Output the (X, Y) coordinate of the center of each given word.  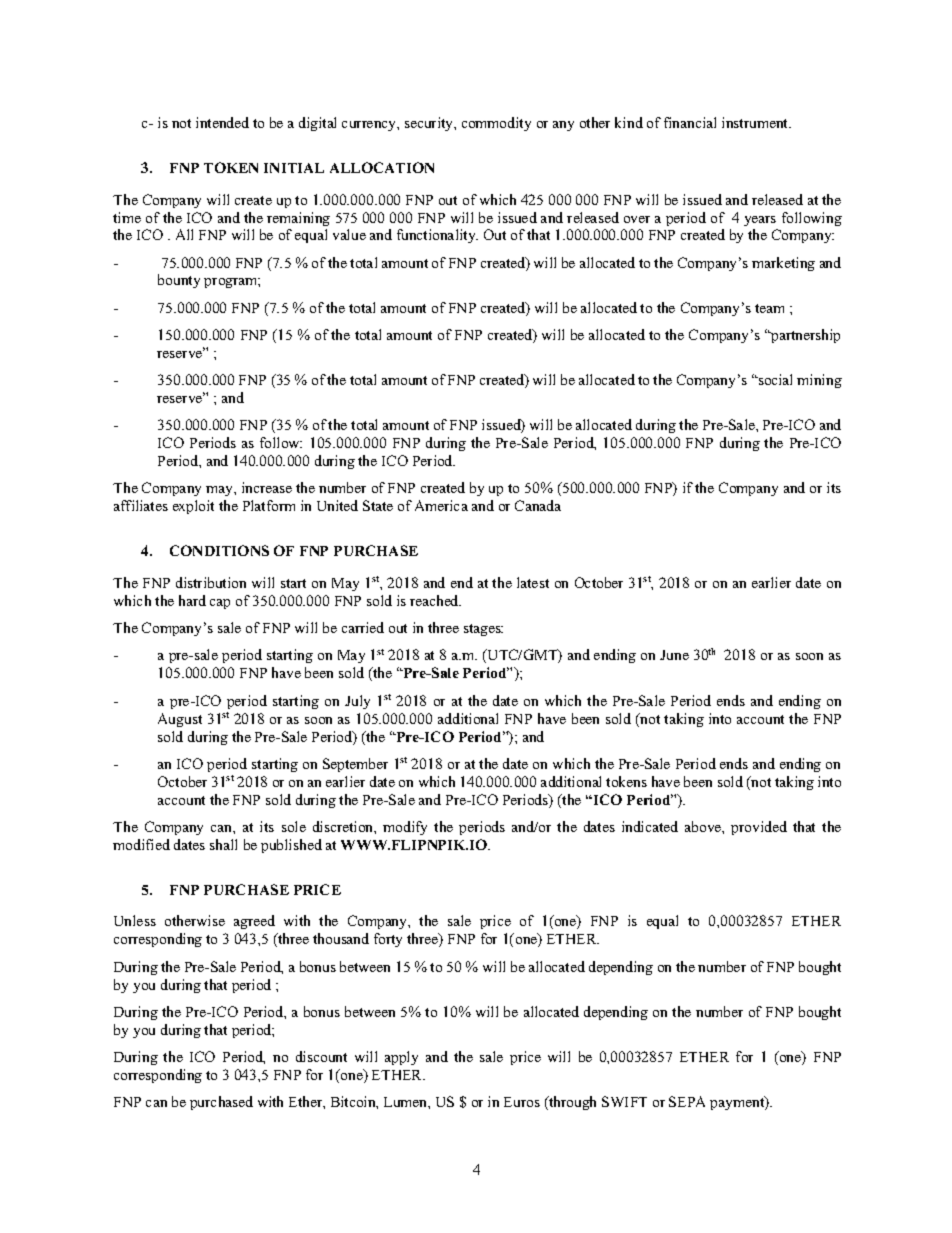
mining (819, 381)
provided (759, 828)
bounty (179, 281)
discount (321, 1056)
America (441, 505)
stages (483, 630)
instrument (756, 122)
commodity (496, 124)
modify (405, 828)
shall (223, 844)
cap (220, 604)
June (674, 655)
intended (222, 122)
